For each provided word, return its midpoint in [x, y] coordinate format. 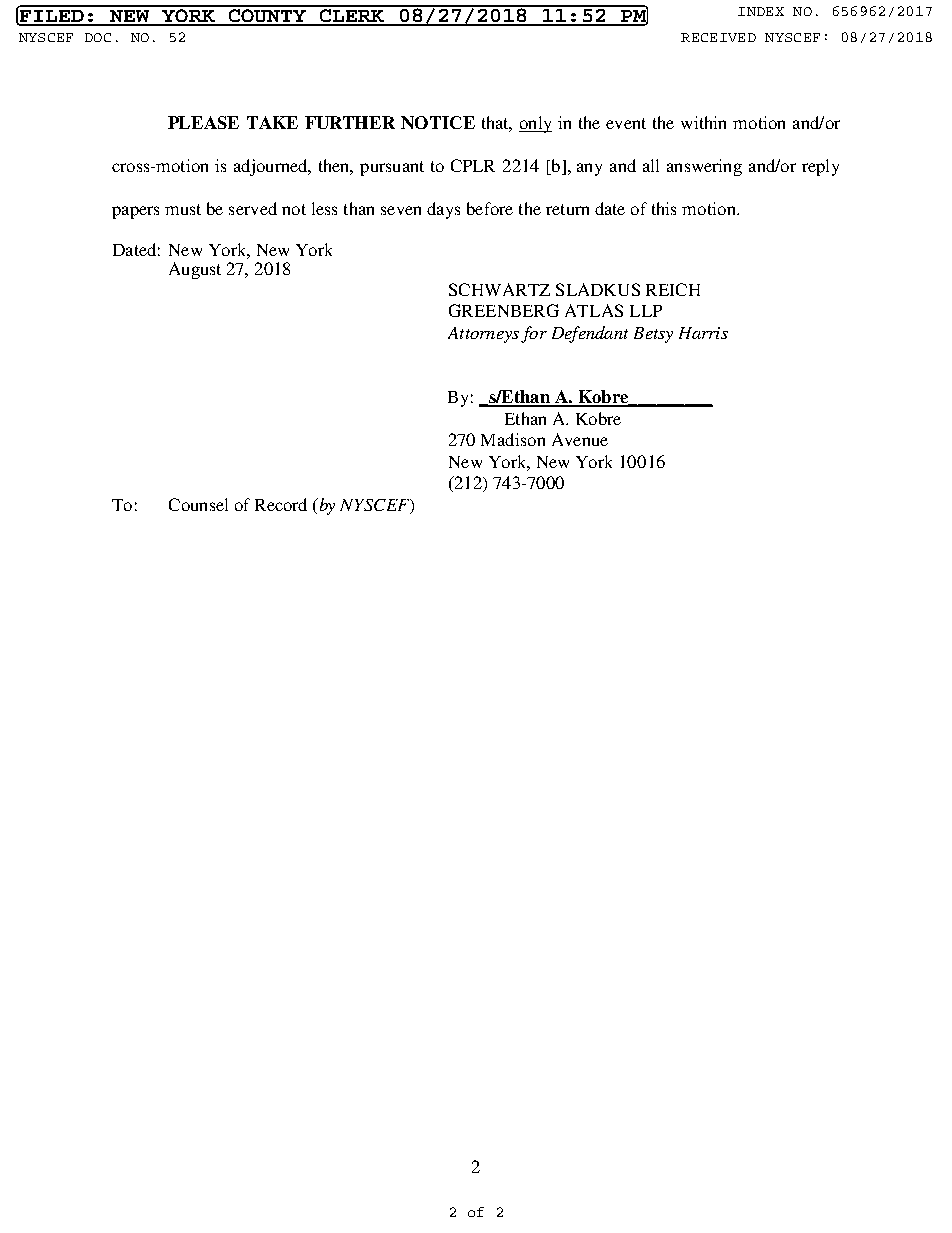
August [195, 270]
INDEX [761, 11]
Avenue [580, 439]
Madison [513, 439]
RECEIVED [718, 37]
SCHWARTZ [499, 289]
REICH [673, 289]
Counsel [198, 504]
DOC [98, 37]
